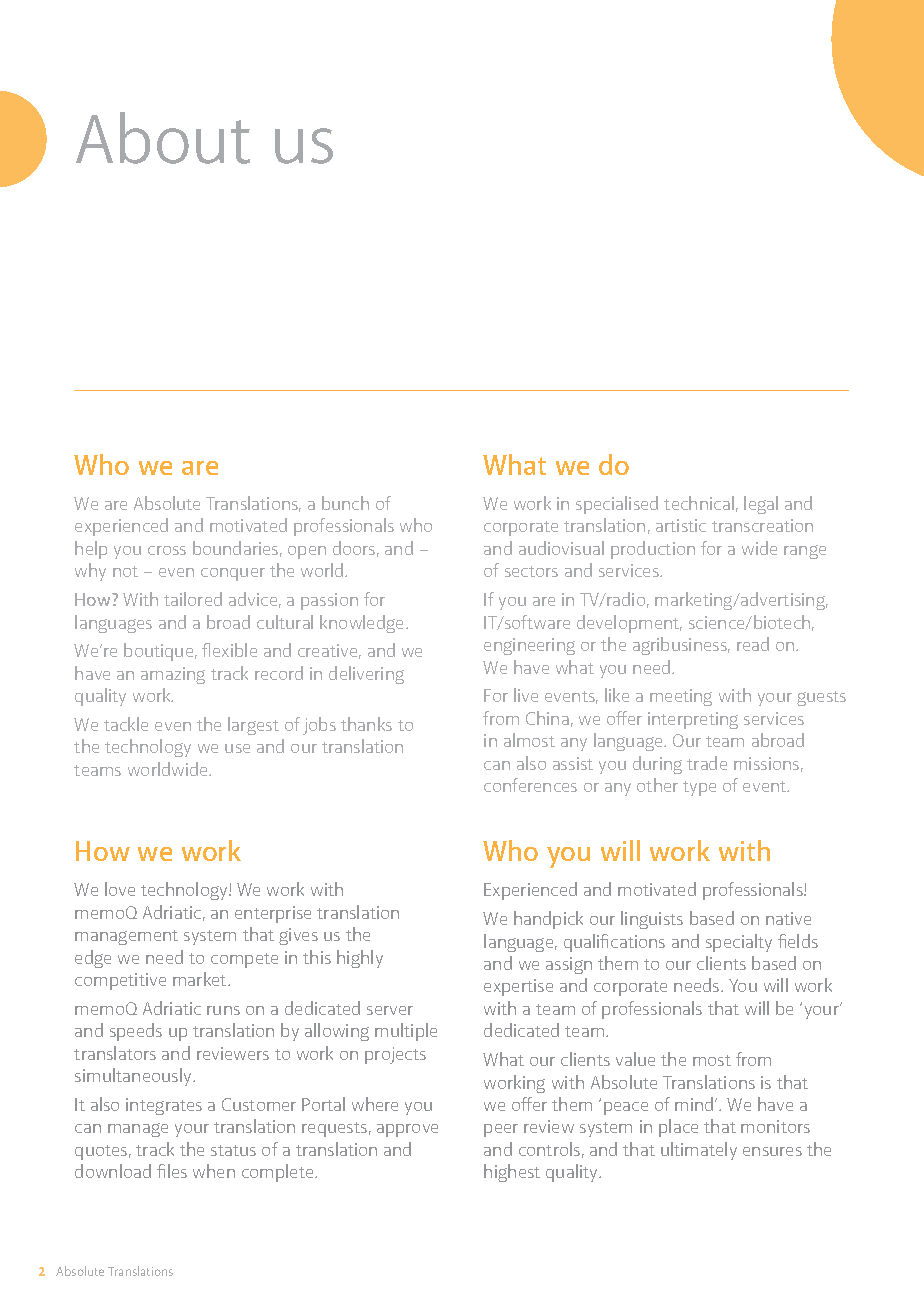 The image size is (924, 1311). I want to click on technical, so click(699, 503).
